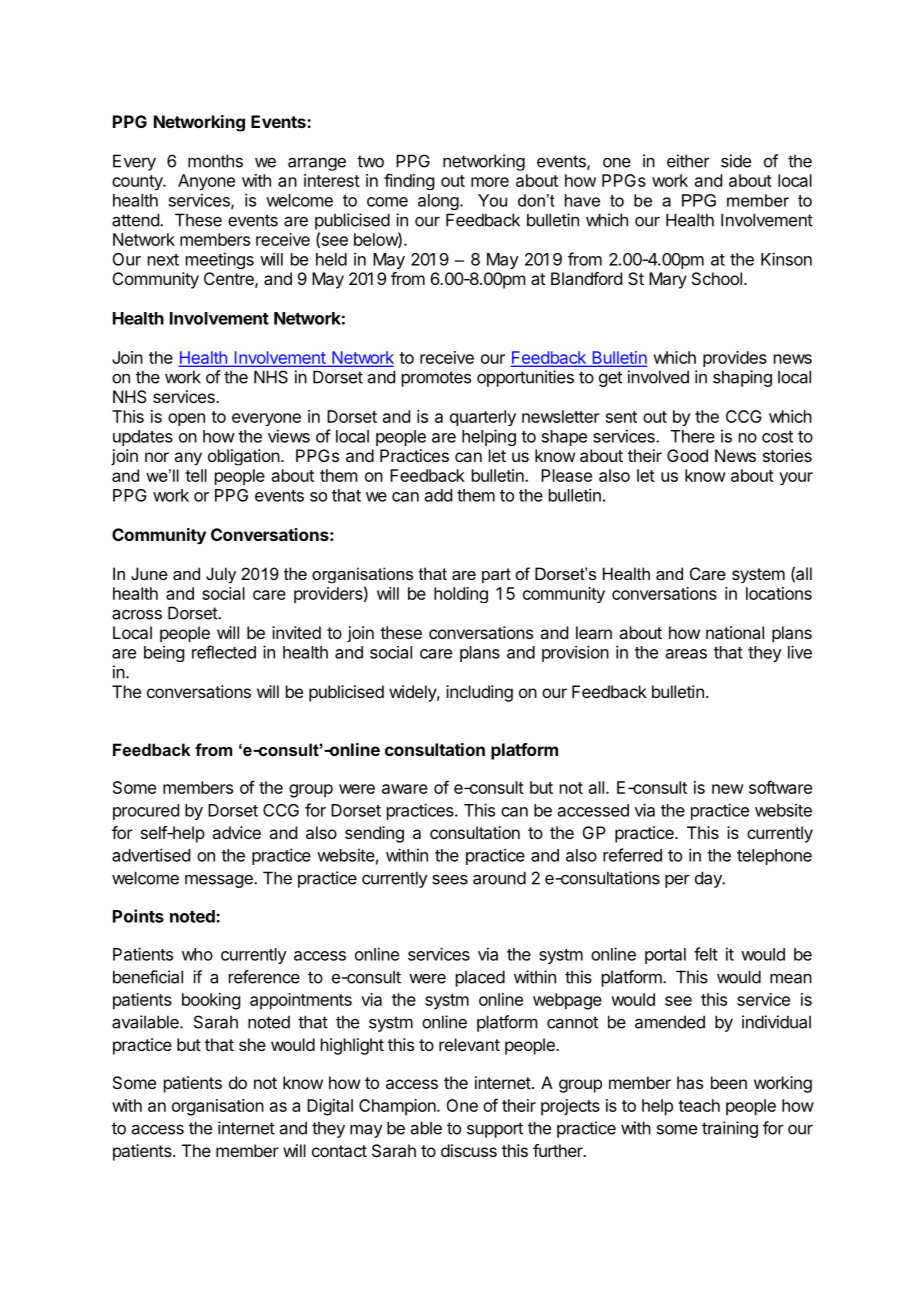 Image resolution: width=924 pixels, height=1308 pixels. I want to click on Anyone, so click(206, 182).
